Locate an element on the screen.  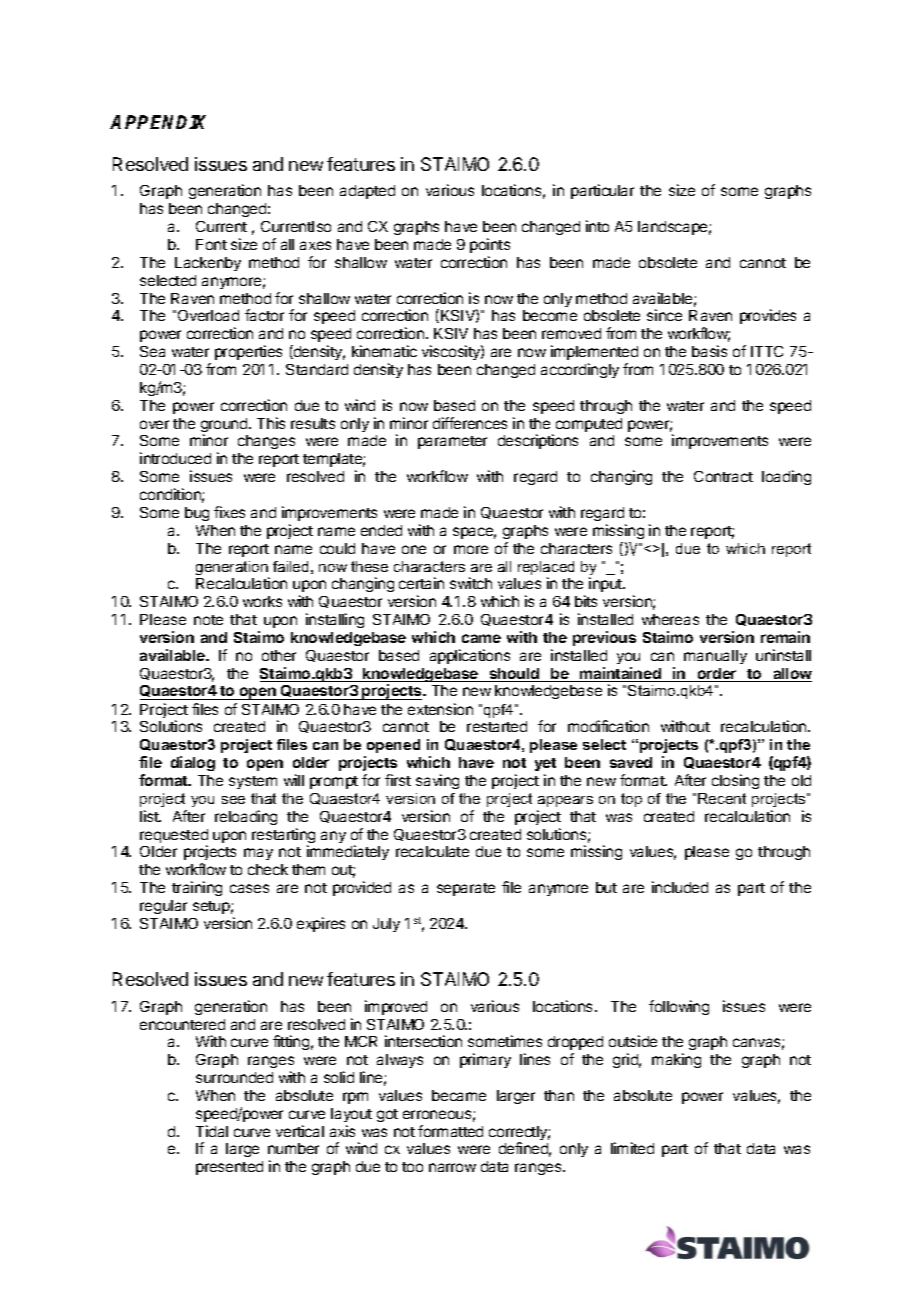
separate is located at coordinates (466, 889).
